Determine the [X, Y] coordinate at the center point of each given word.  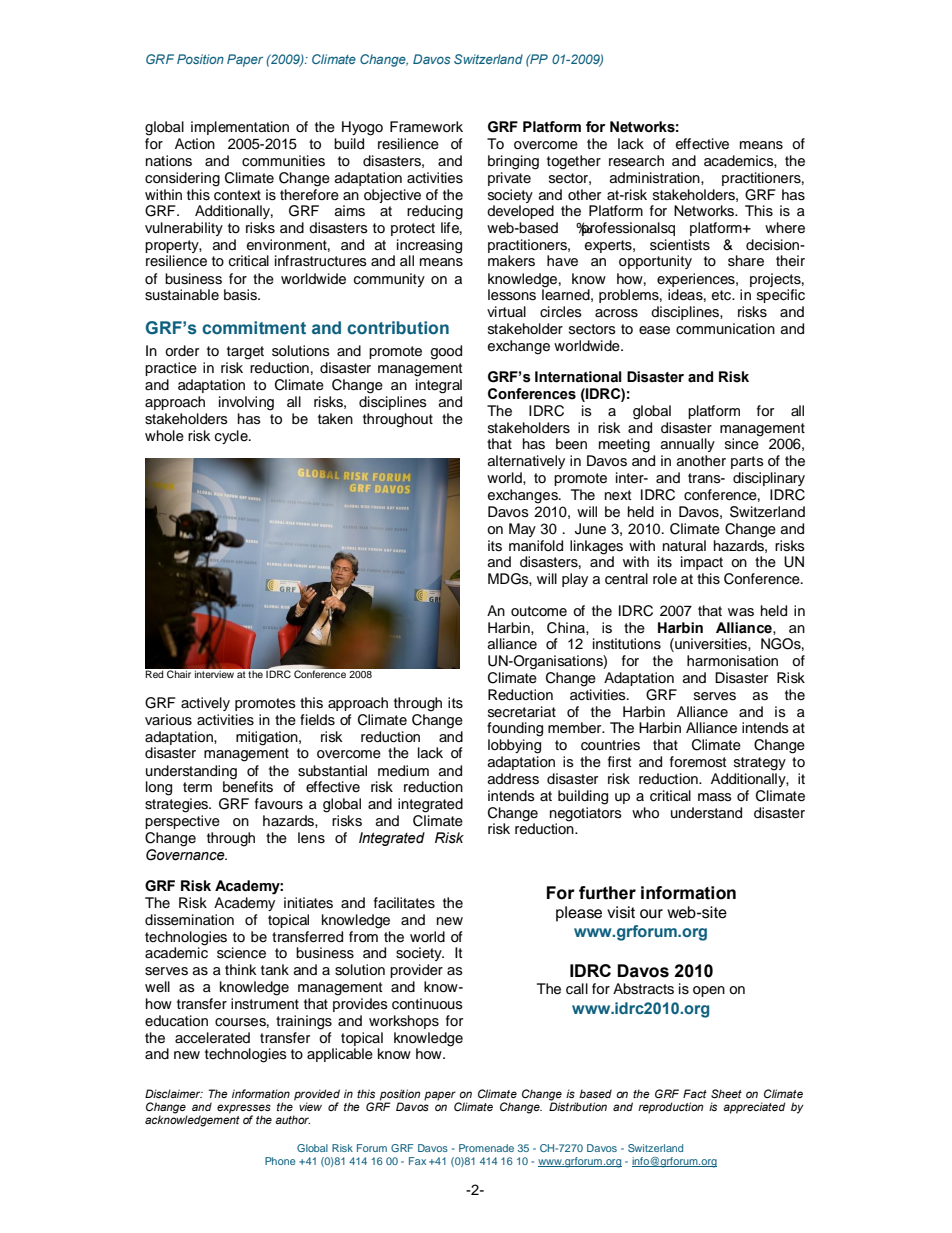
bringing [513, 162]
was [741, 612]
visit [621, 912]
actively [205, 704]
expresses [244, 1110]
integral [439, 386]
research [636, 161]
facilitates [404, 903]
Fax [417, 1161]
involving [246, 403]
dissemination [189, 920]
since [743, 443]
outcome [539, 611]
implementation [240, 128]
